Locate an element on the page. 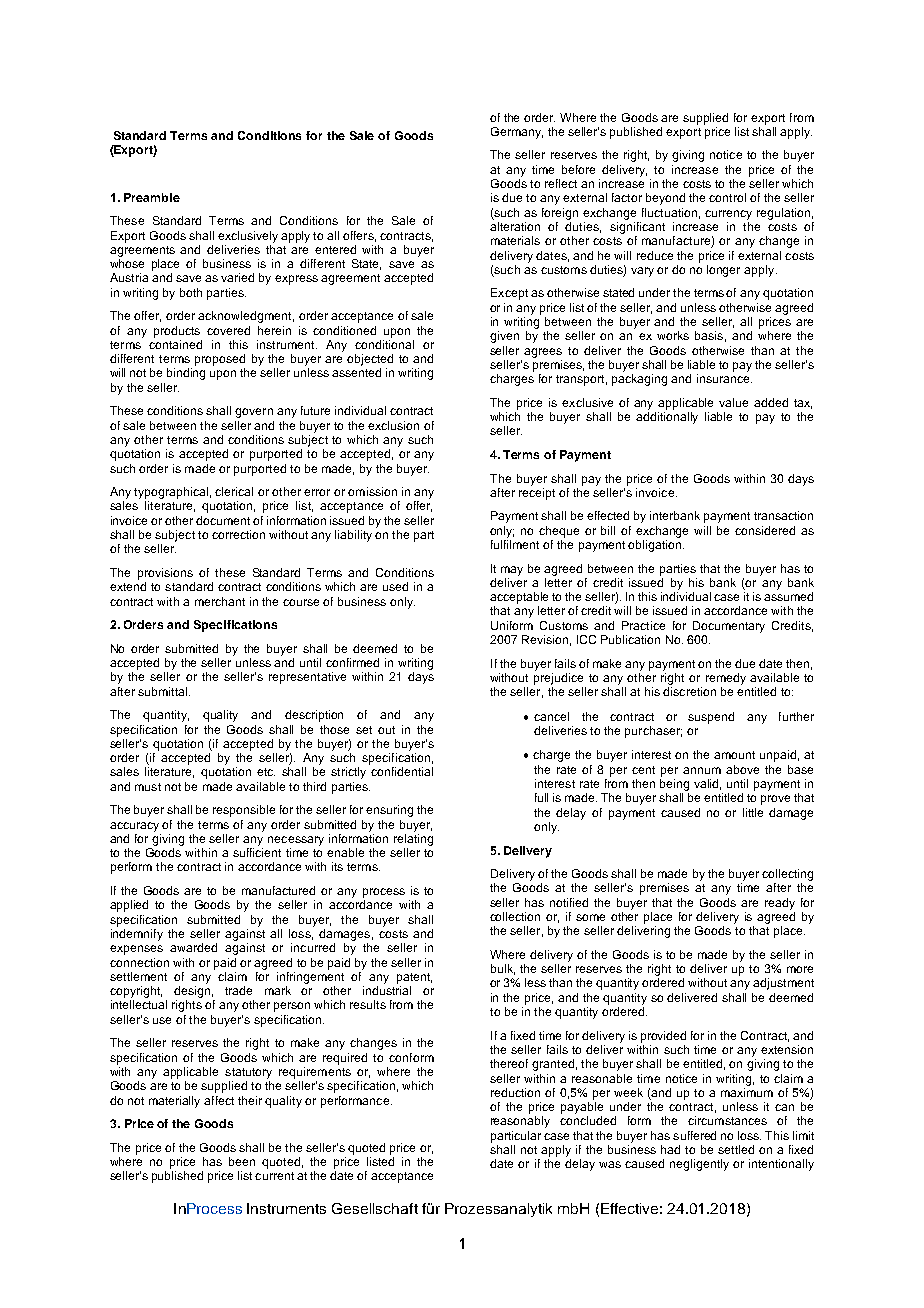 This image has width=924, height=1308. been is located at coordinates (242, 1161).
